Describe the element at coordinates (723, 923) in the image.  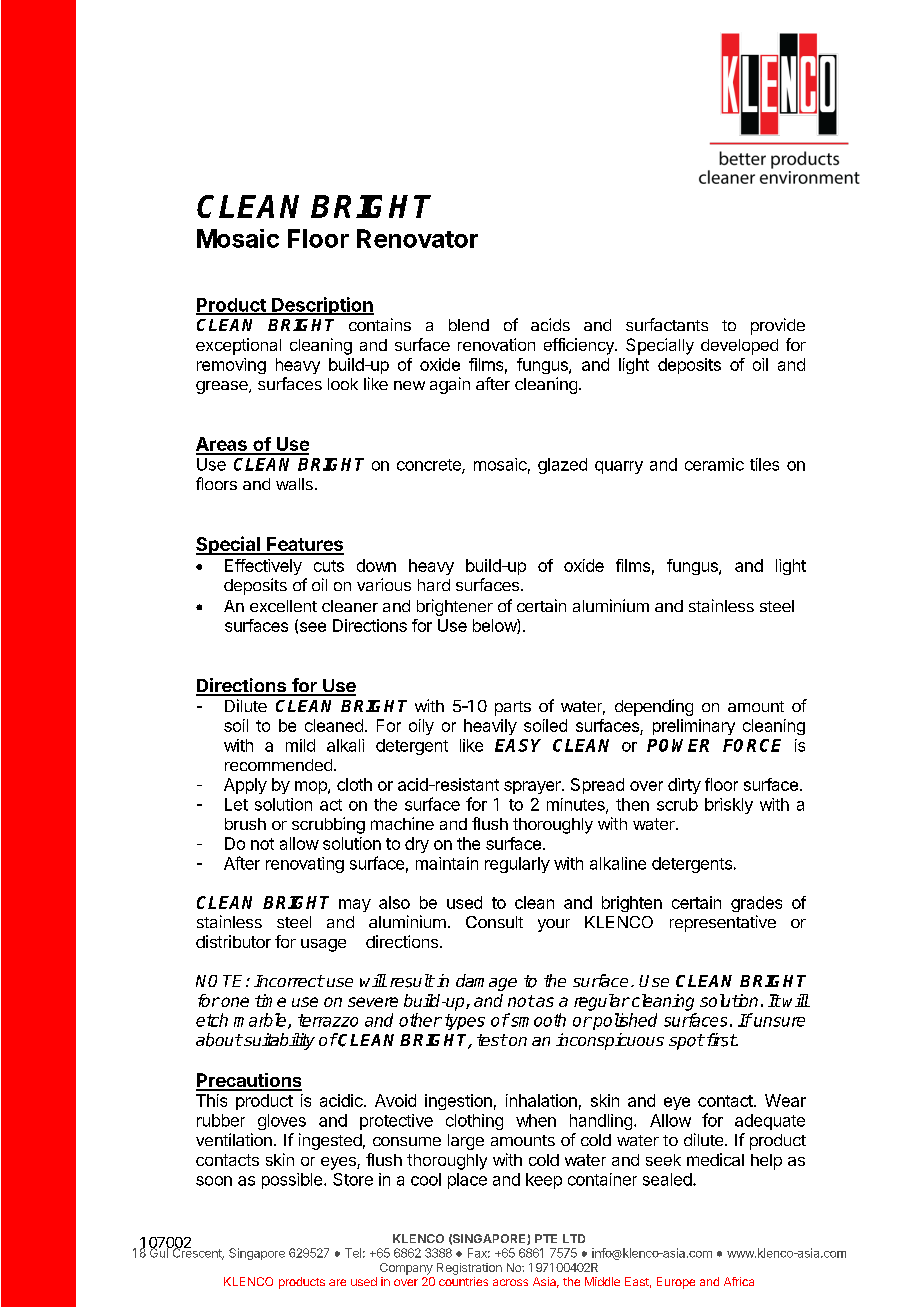
I see `representative` at that location.
